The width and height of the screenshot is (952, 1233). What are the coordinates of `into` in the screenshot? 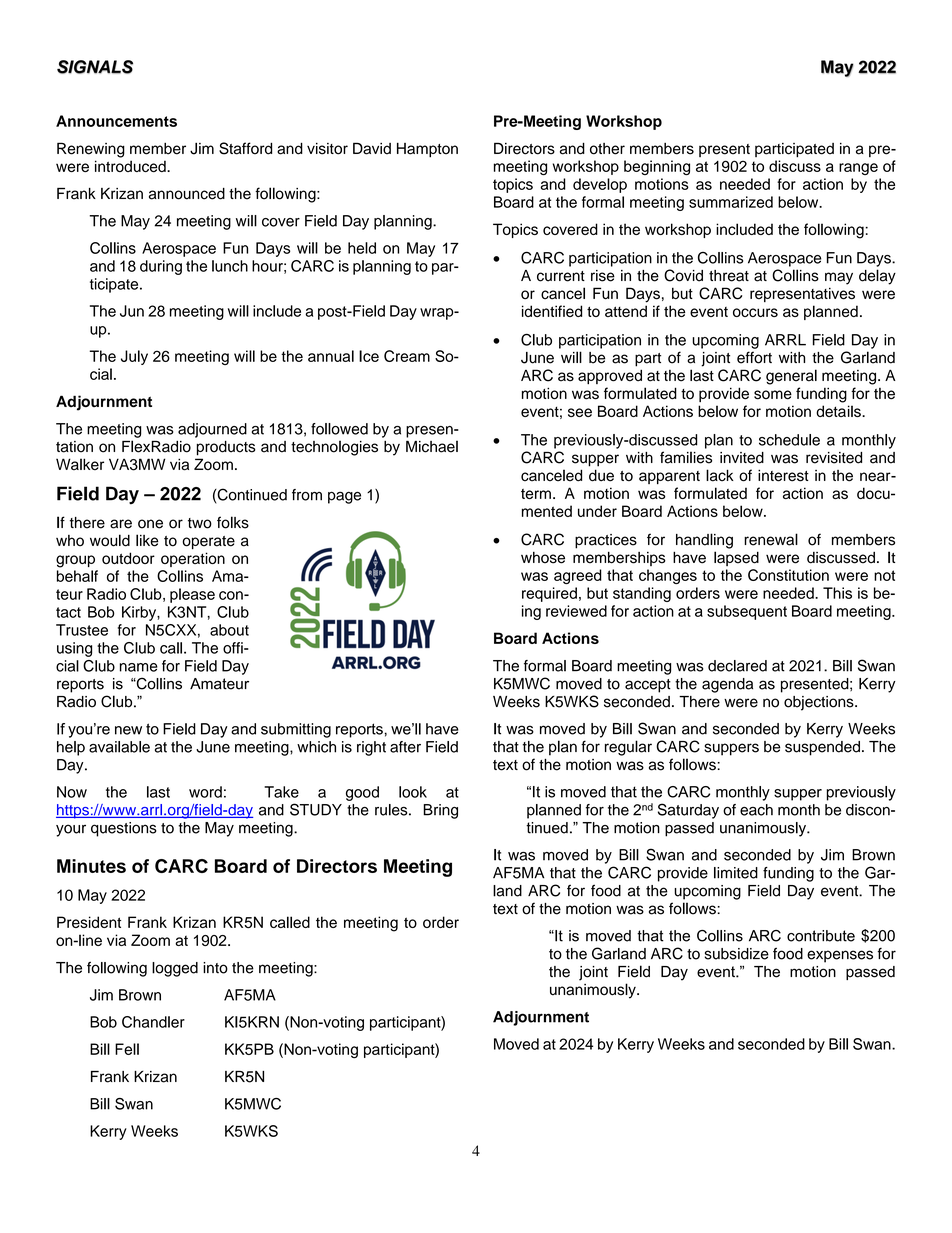 It's located at (215, 968).
